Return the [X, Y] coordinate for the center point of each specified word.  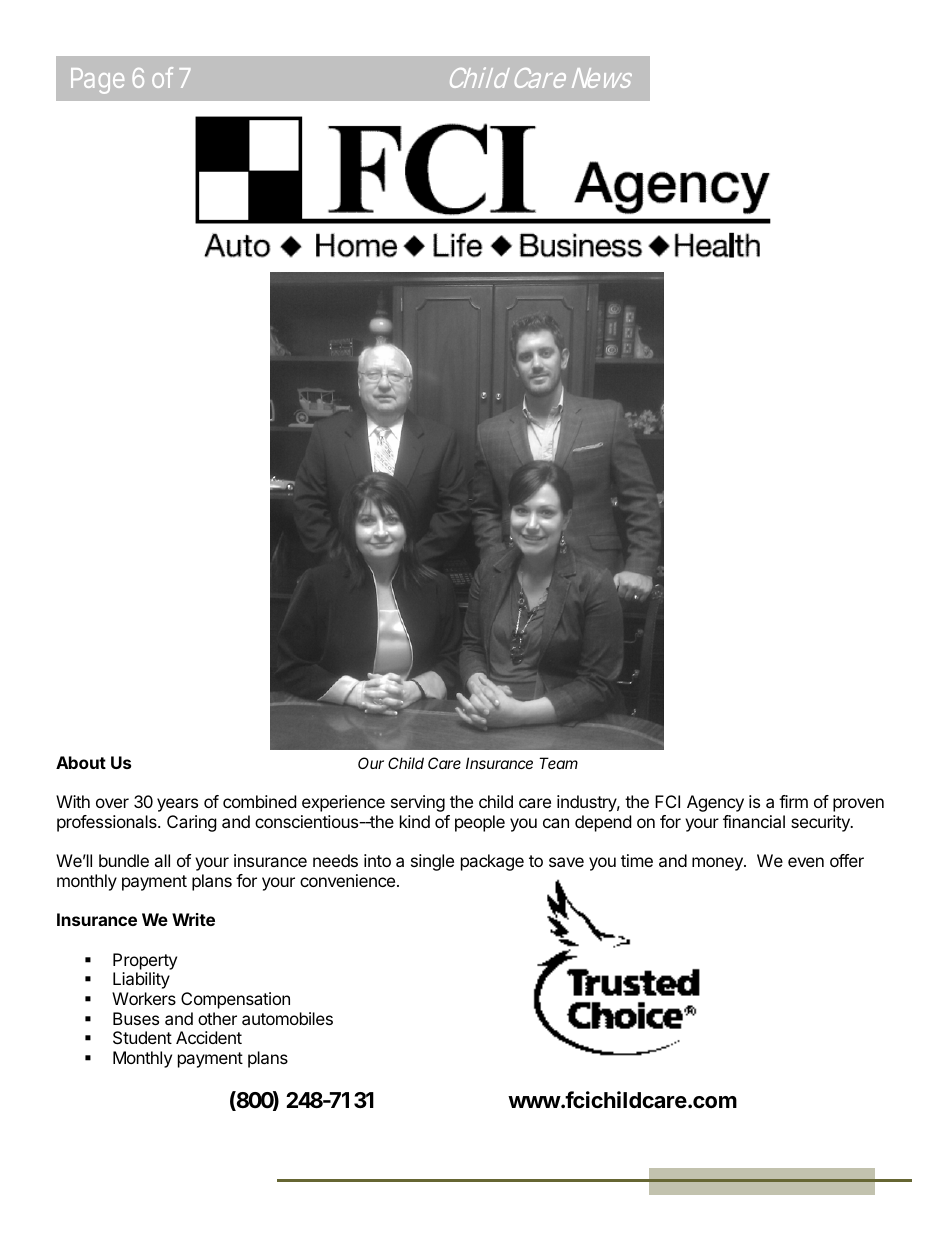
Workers [144, 998]
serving [418, 803]
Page [97, 81]
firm [793, 801]
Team [558, 763]
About [81, 762]
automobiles [287, 1018]
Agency [715, 803]
